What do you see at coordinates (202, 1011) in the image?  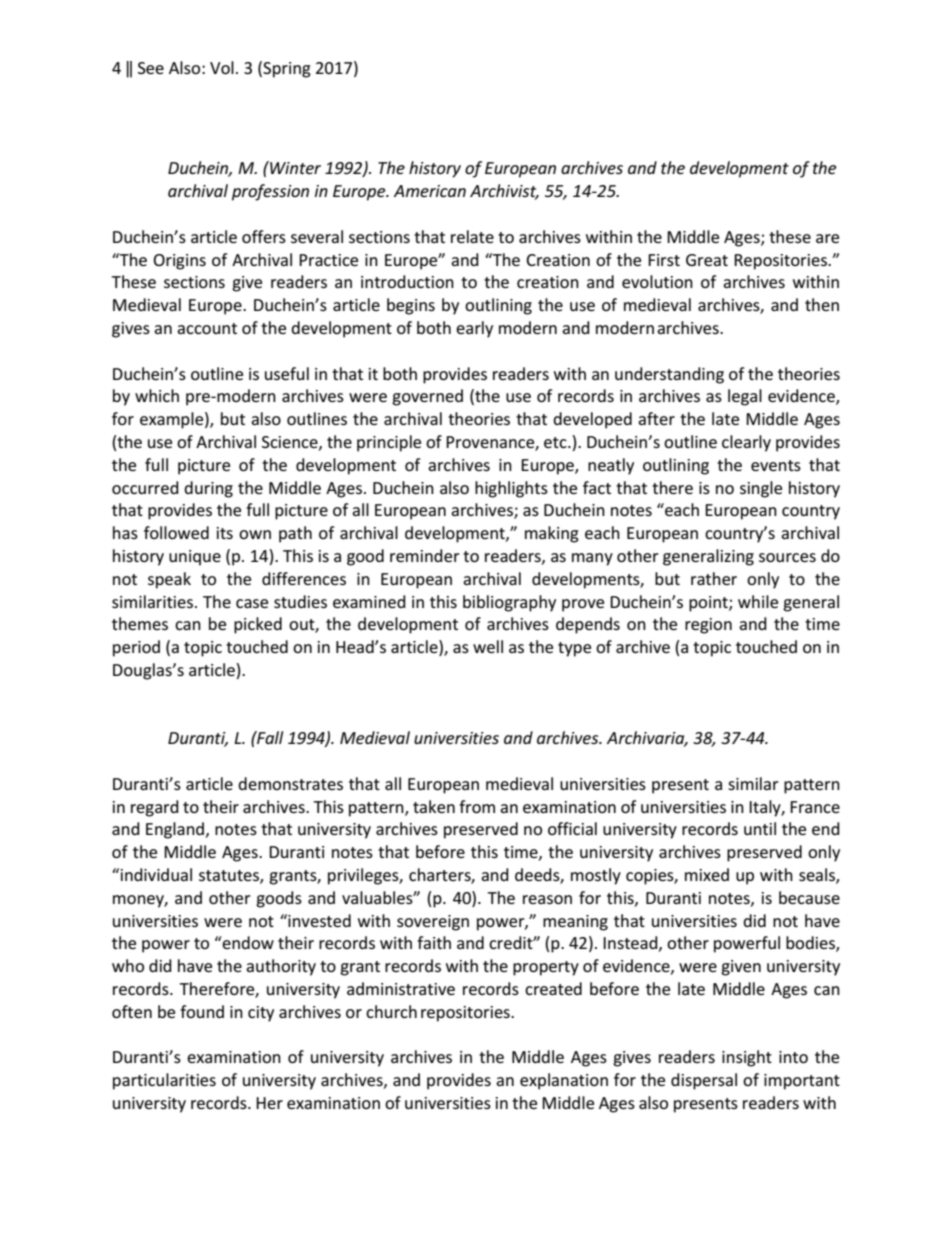 I see `found` at bounding box center [202, 1011].
